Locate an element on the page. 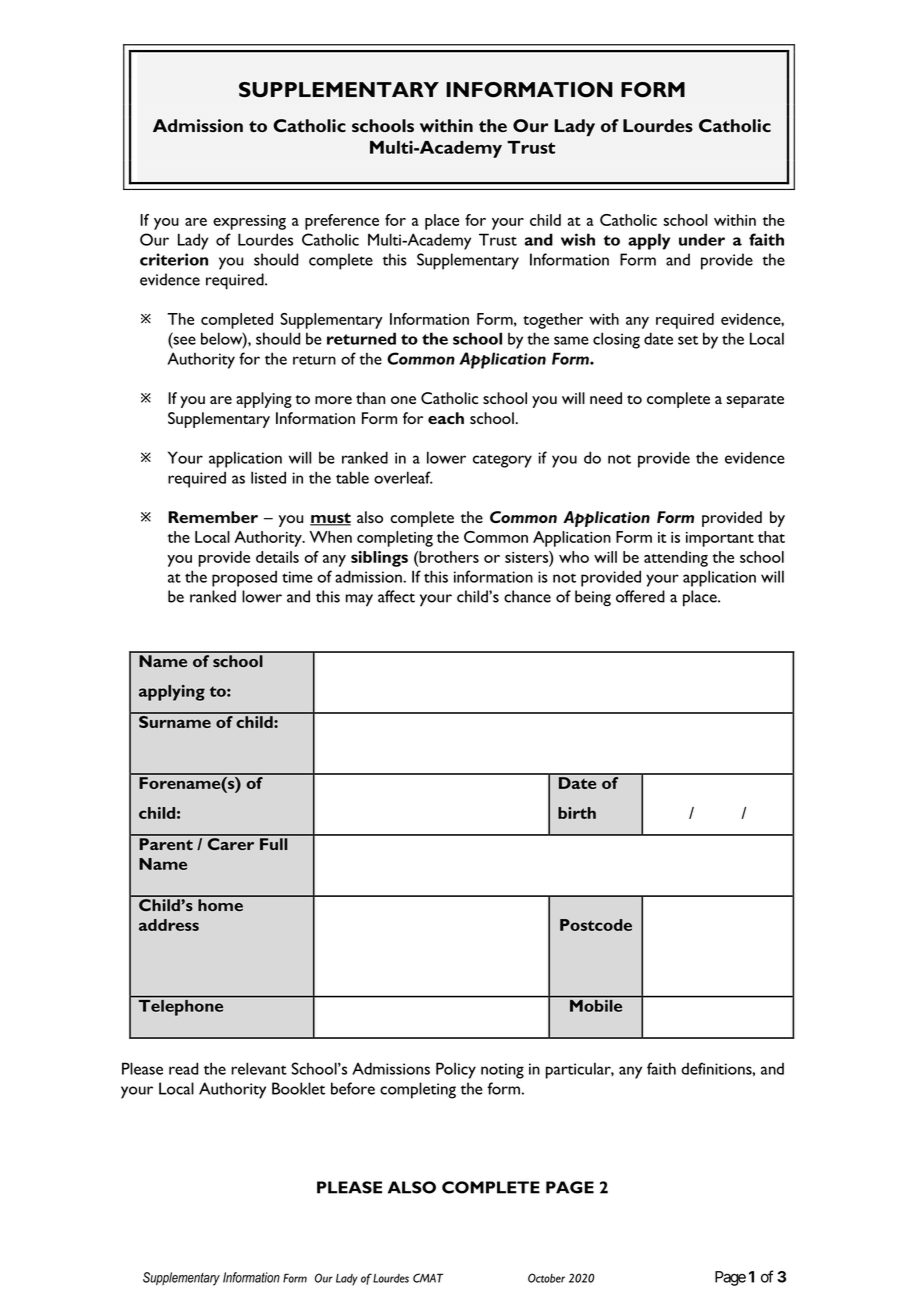 The image size is (924, 1308). Telephone is located at coordinates (180, 1007).
